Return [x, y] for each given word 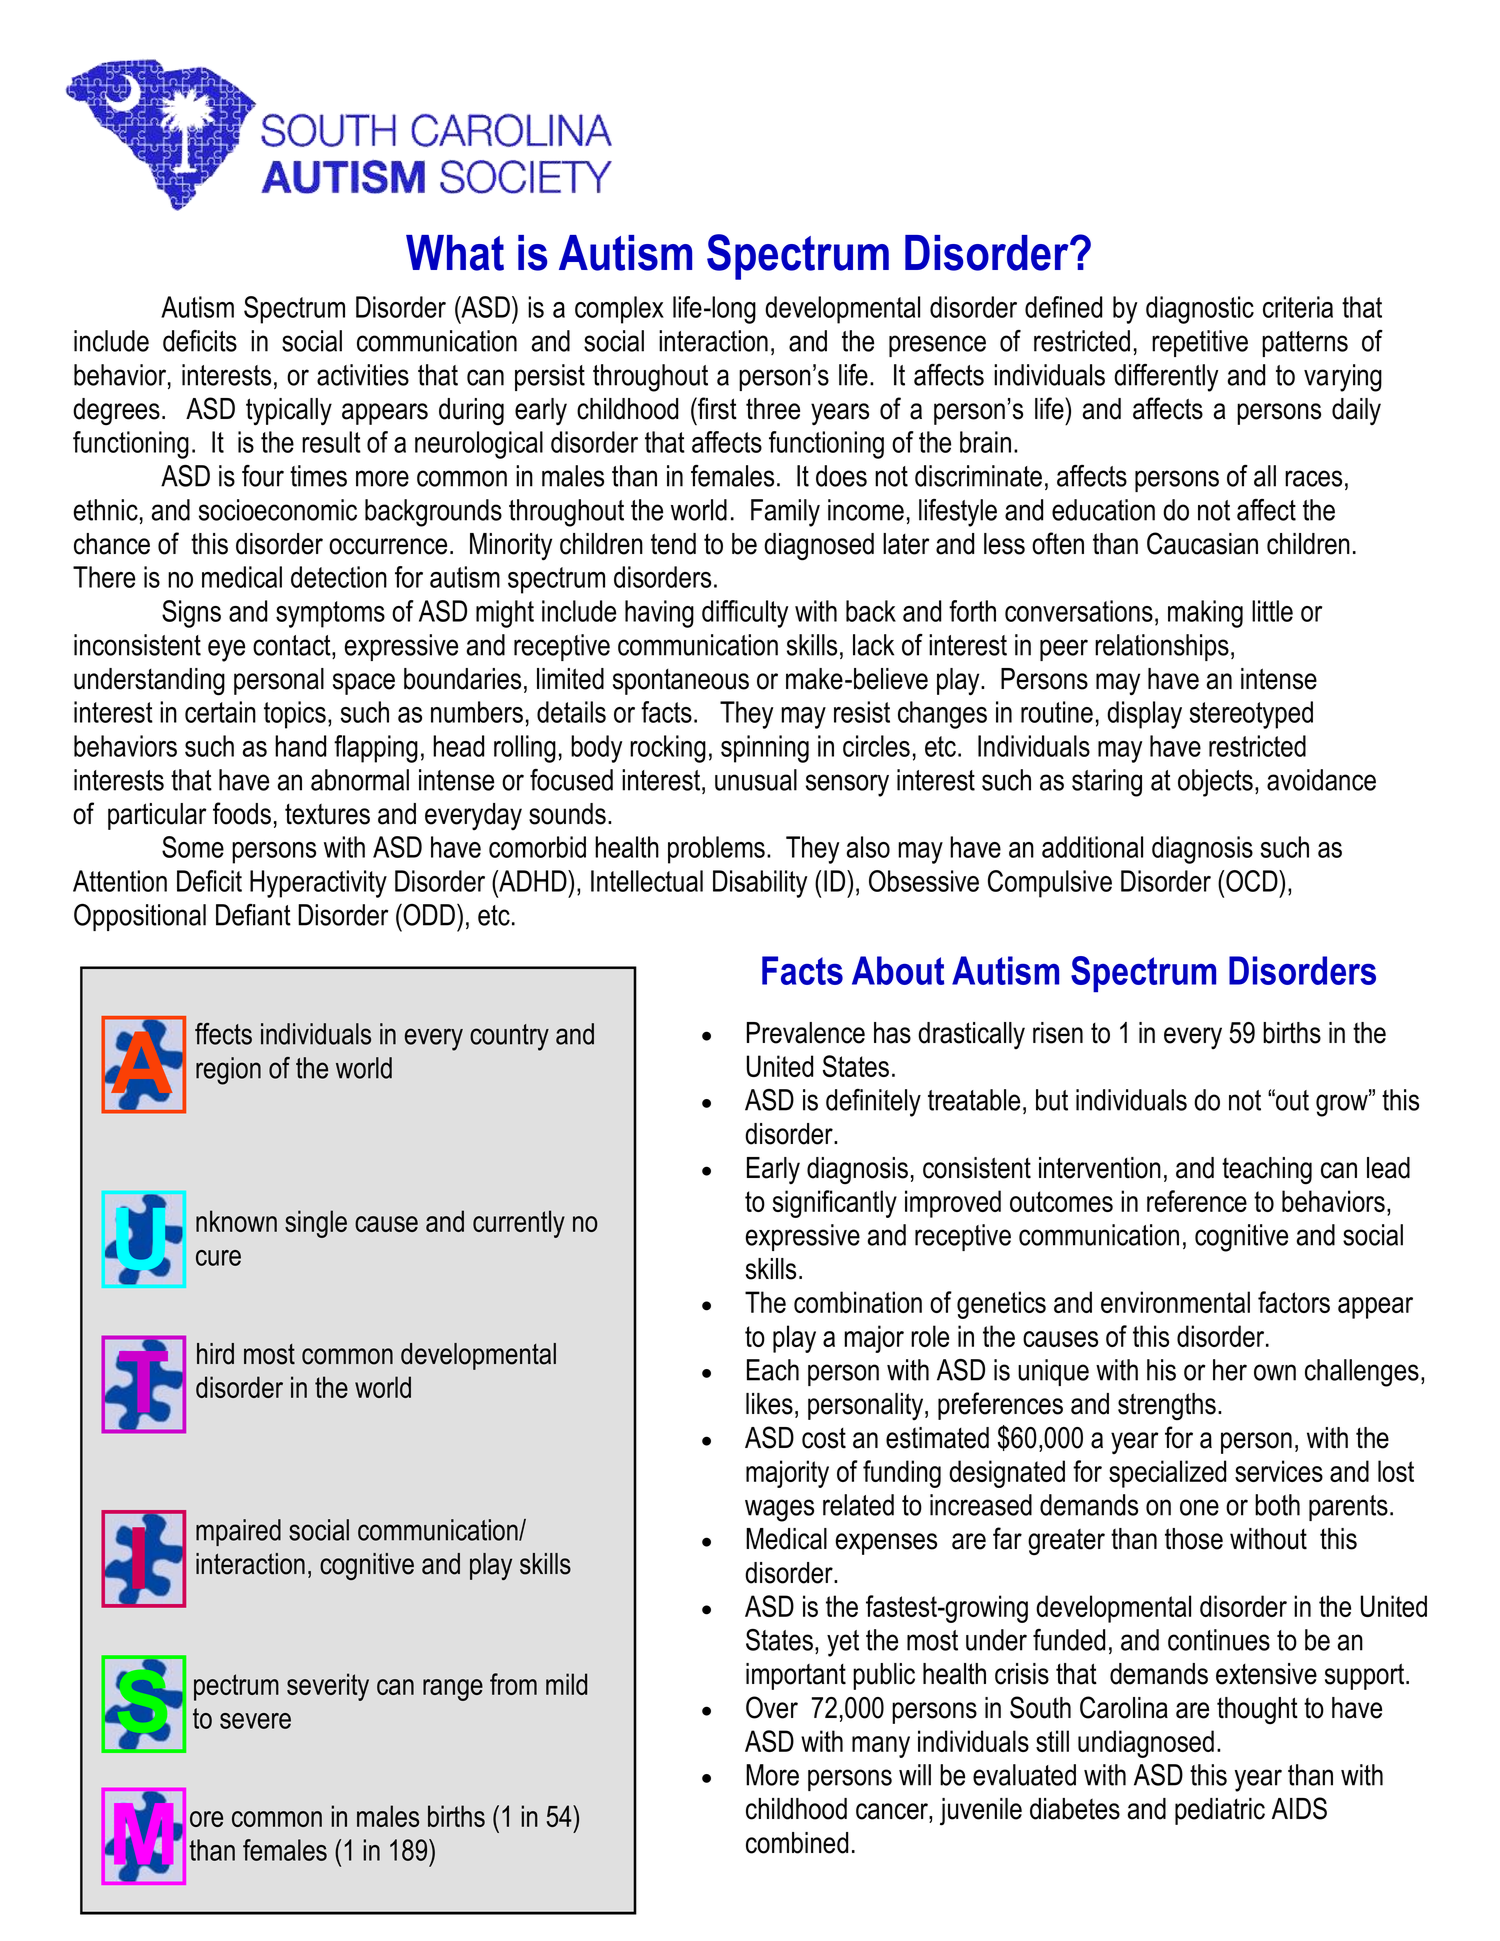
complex [619, 310]
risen [1058, 1033]
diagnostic [1200, 310]
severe [255, 1721]
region [228, 1071]
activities [363, 375]
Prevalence [806, 1033]
